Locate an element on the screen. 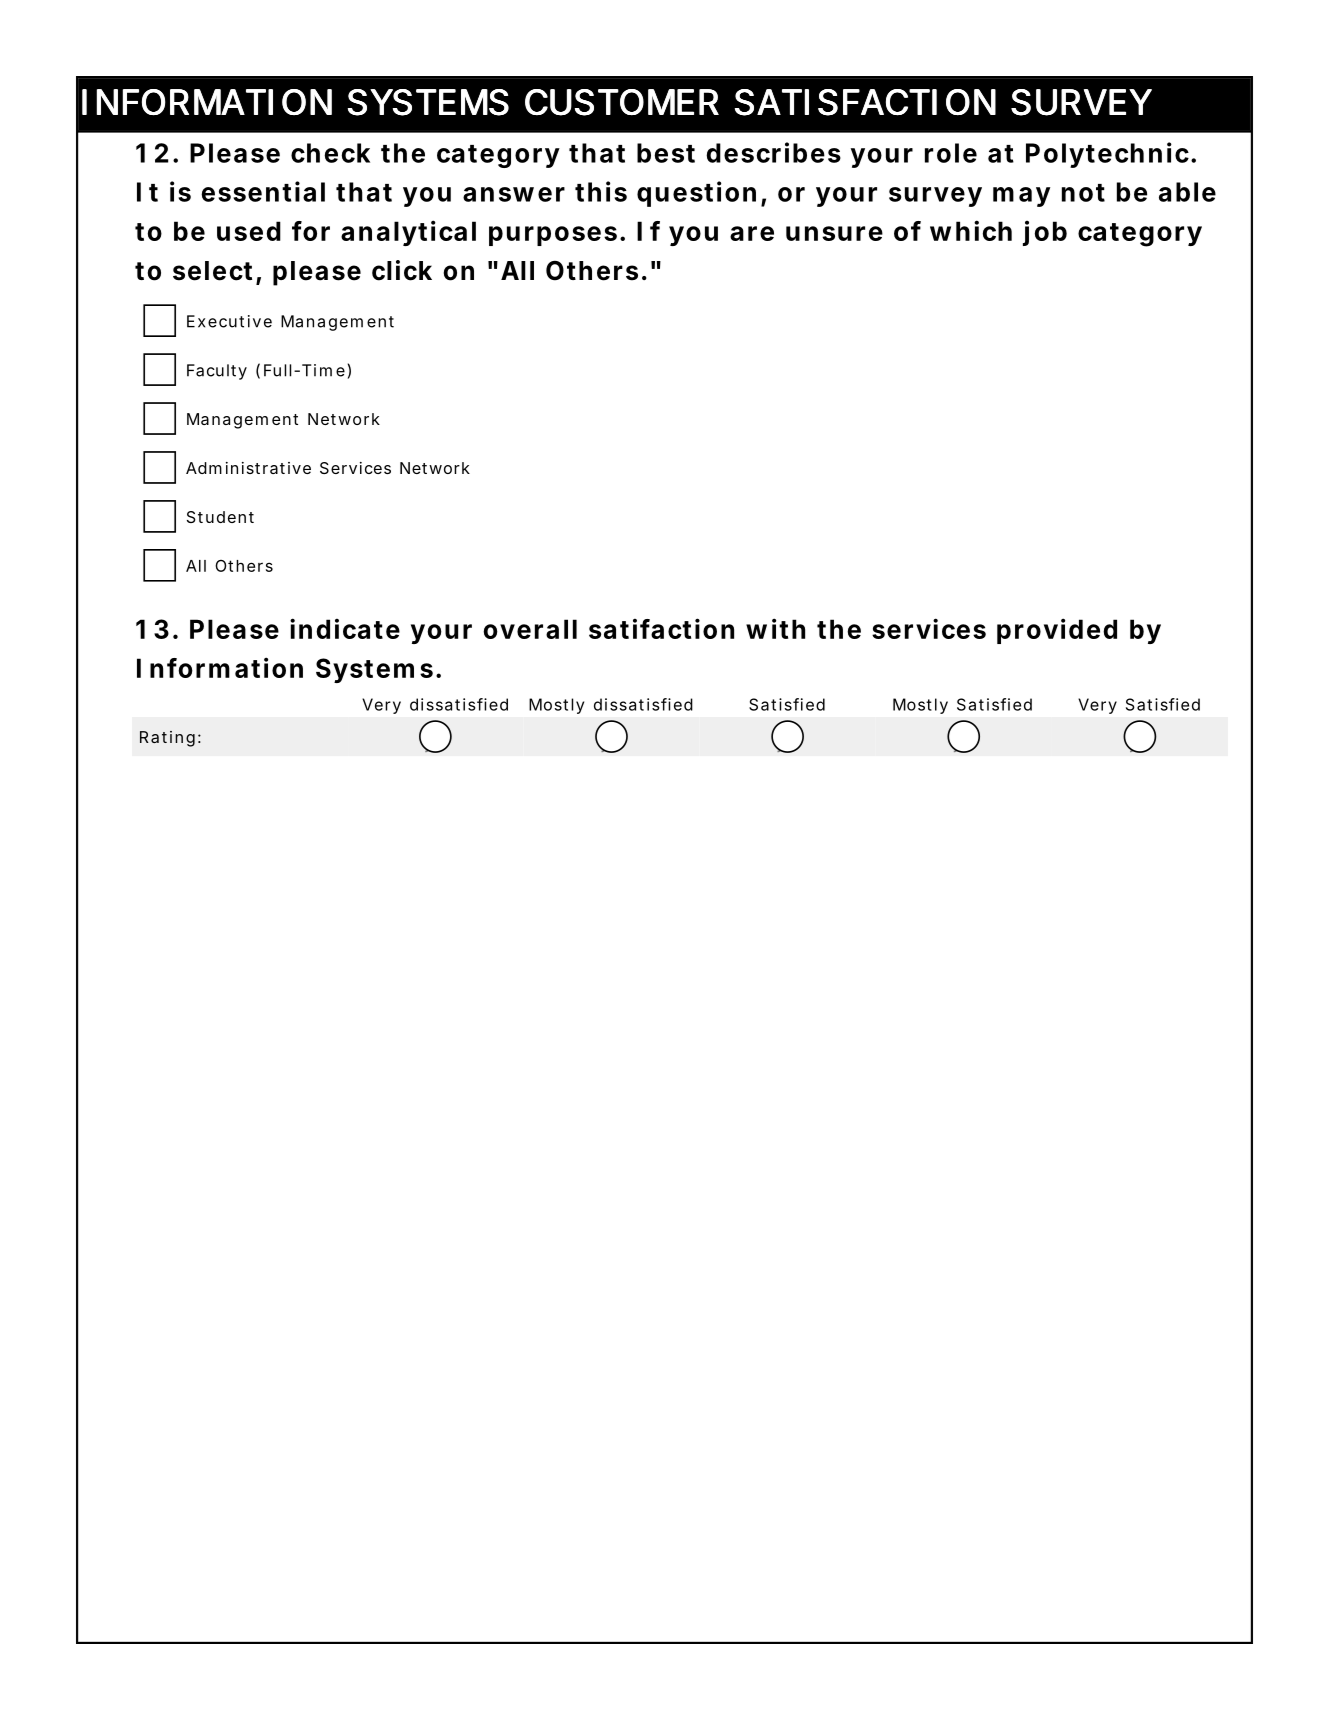 The width and height of the screenshot is (1329, 1720). best is located at coordinates (666, 153).
